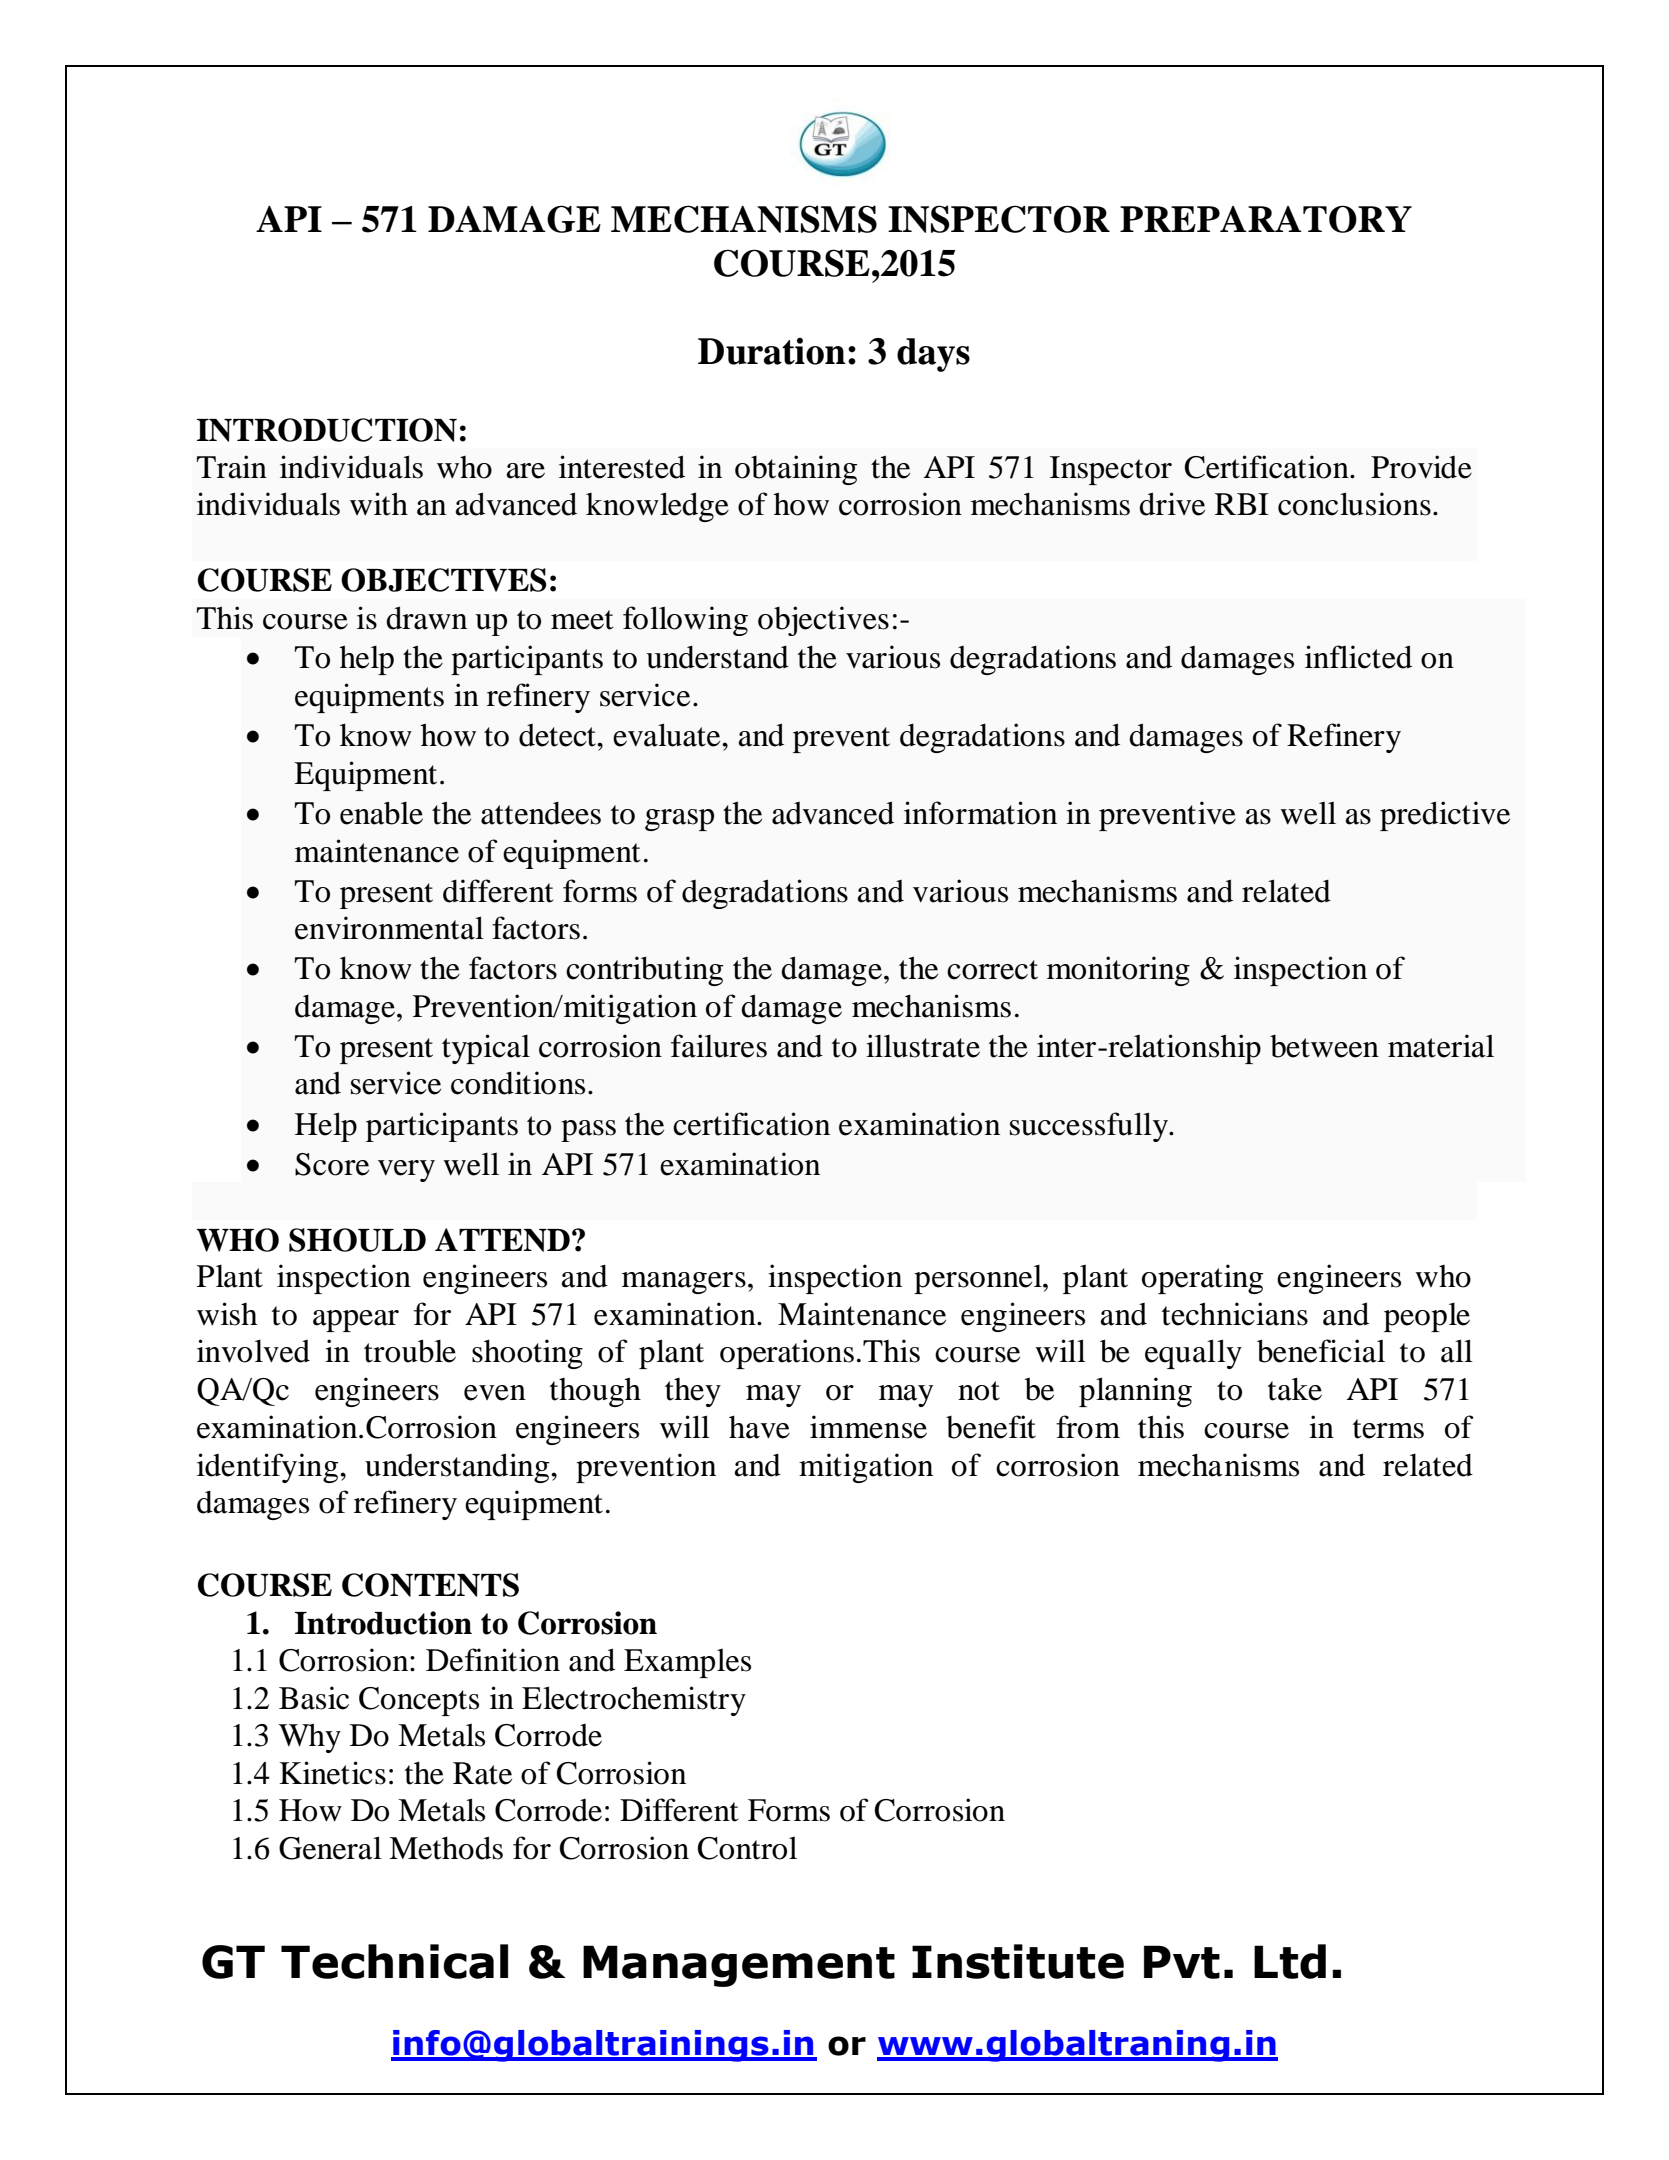 The width and height of the screenshot is (1669, 2160). Describe the element at coordinates (1324, 1046) in the screenshot. I see `between` at that location.
